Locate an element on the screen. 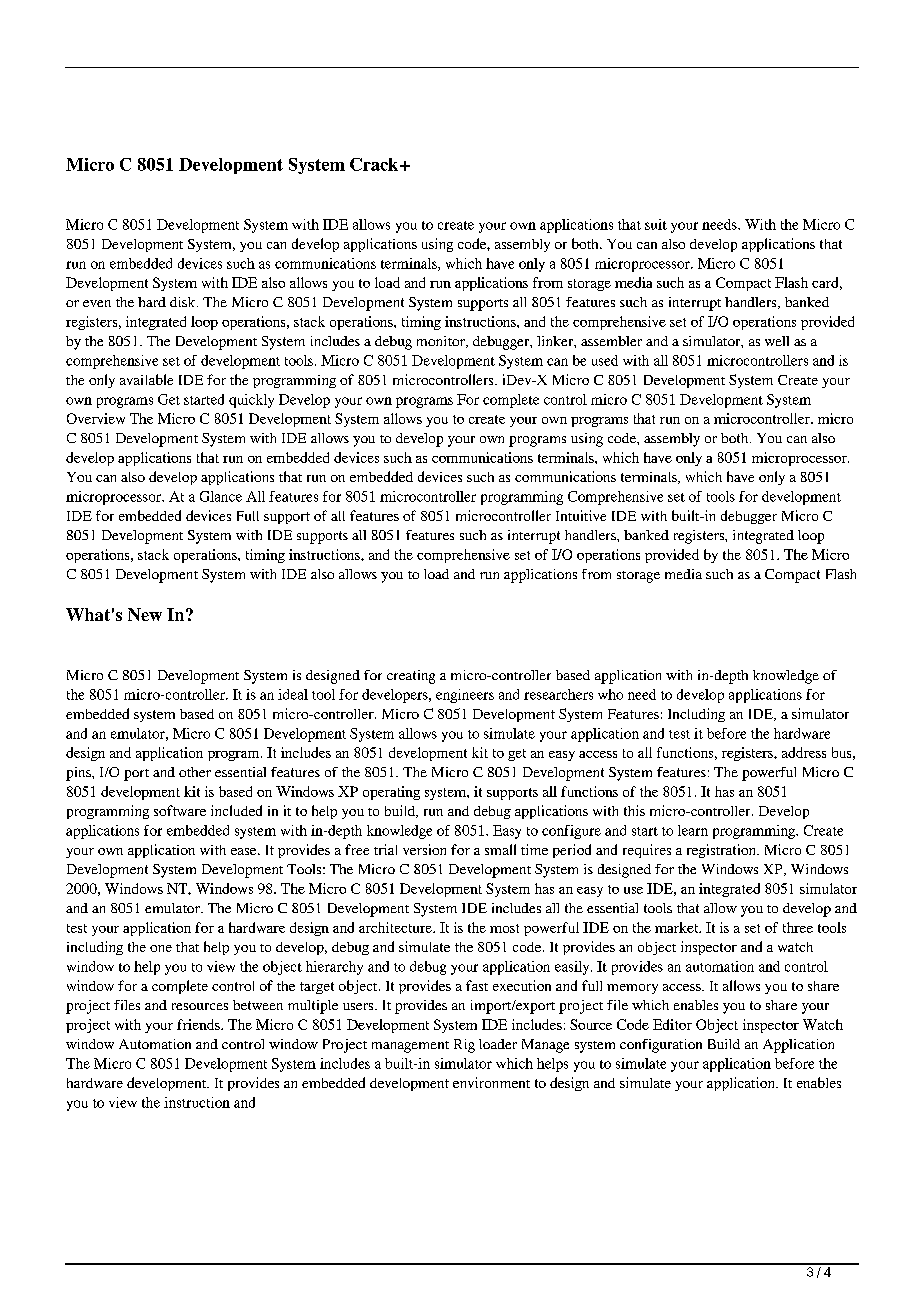 Image resolution: width=924 pixels, height=1308 pixels. available is located at coordinates (146, 379).
